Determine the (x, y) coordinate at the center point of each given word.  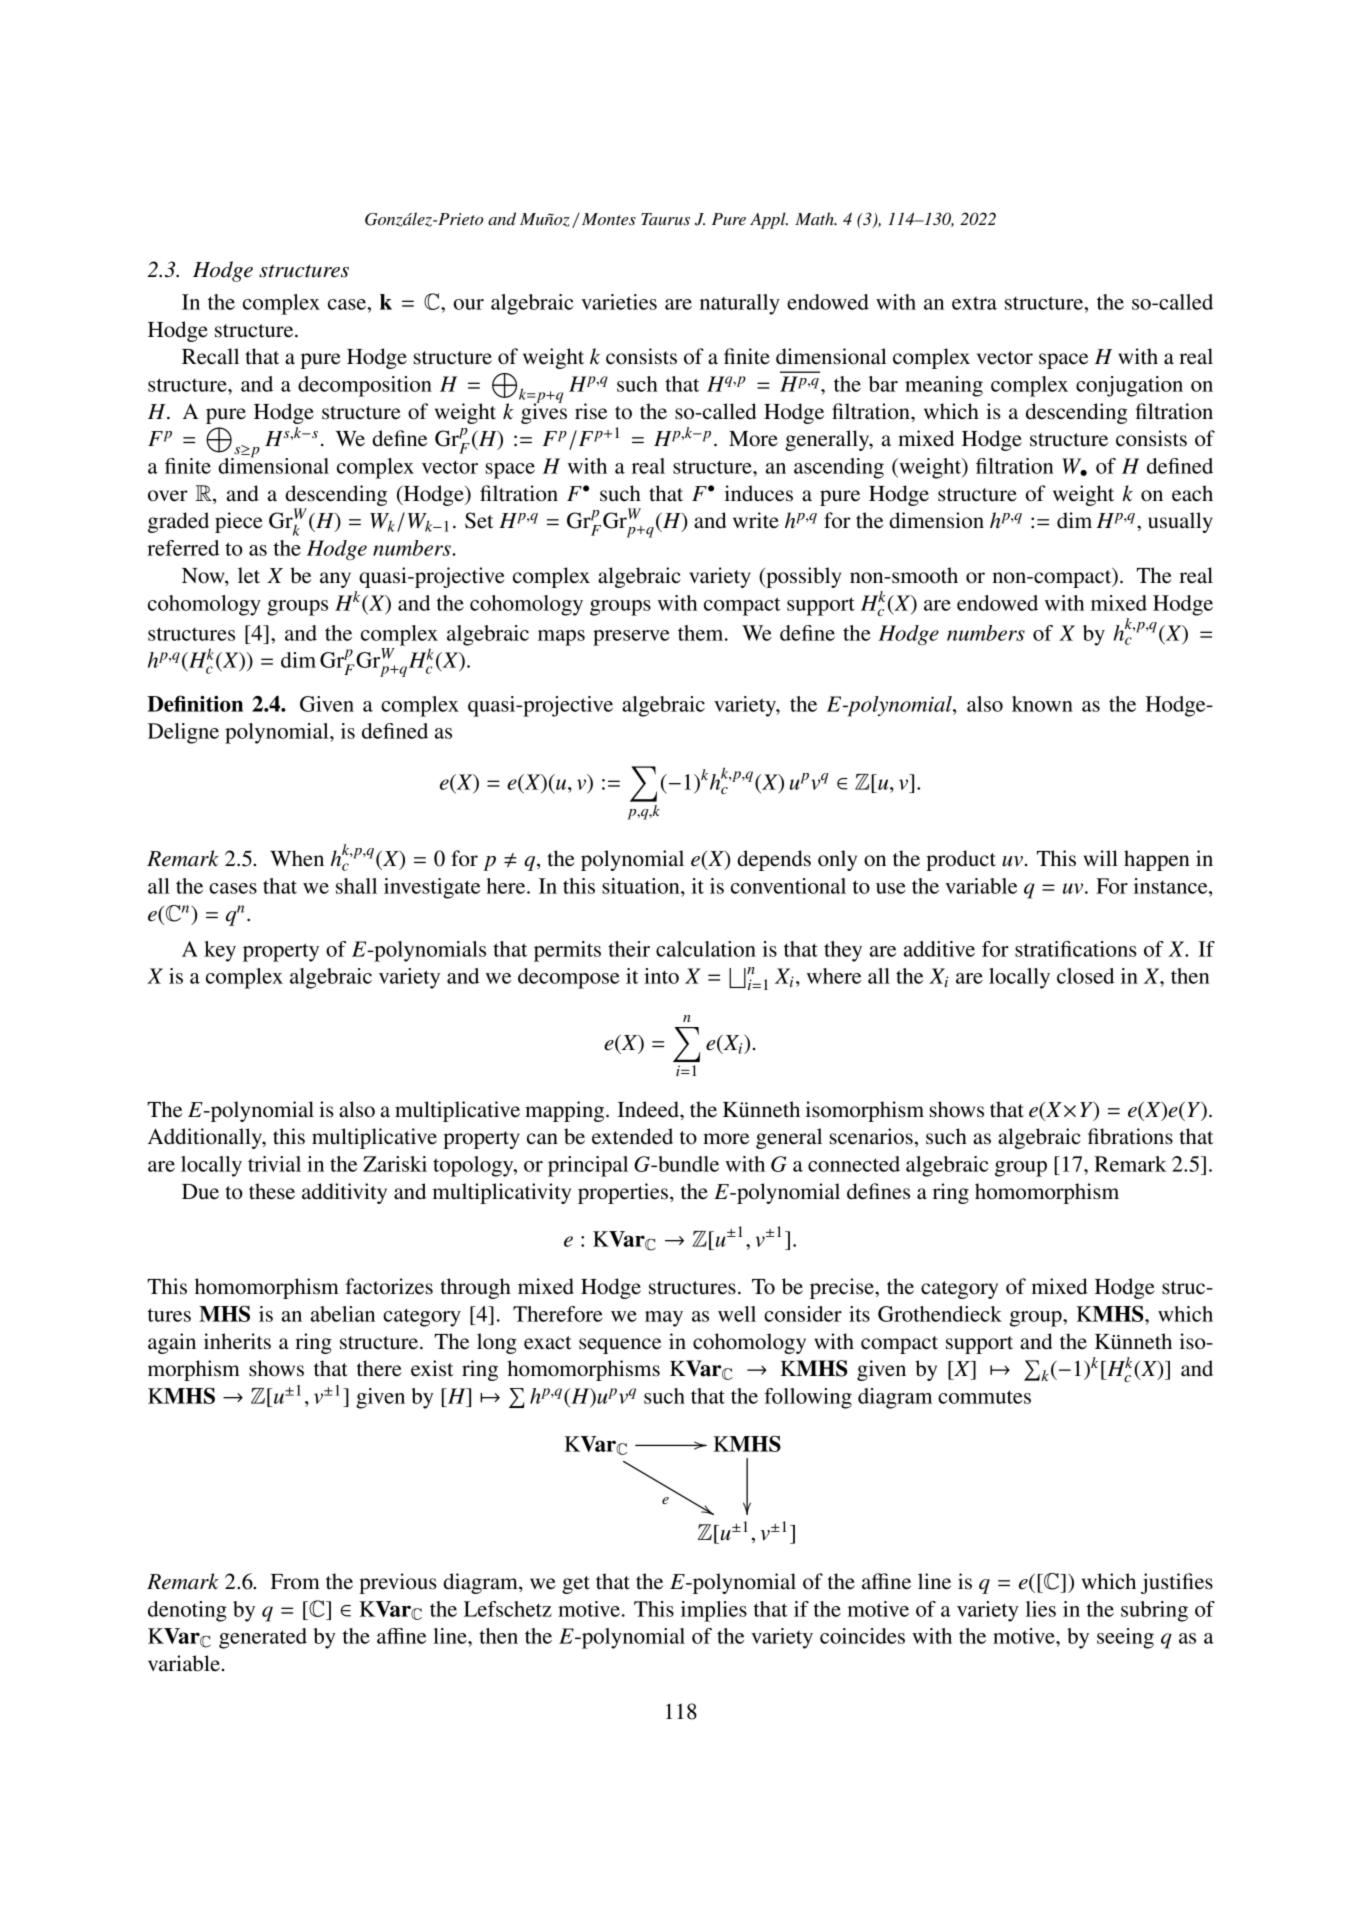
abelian (343, 1314)
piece (239, 522)
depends (774, 860)
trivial (274, 1164)
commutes (984, 1397)
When (297, 858)
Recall (210, 356)
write (756, 520)
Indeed (649, 1109)
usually (1180, 522)
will (1101, 858)
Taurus (665, 219)
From (295, 1582)
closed (1085, 976)
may (664, 1319)
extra (974, 303)
